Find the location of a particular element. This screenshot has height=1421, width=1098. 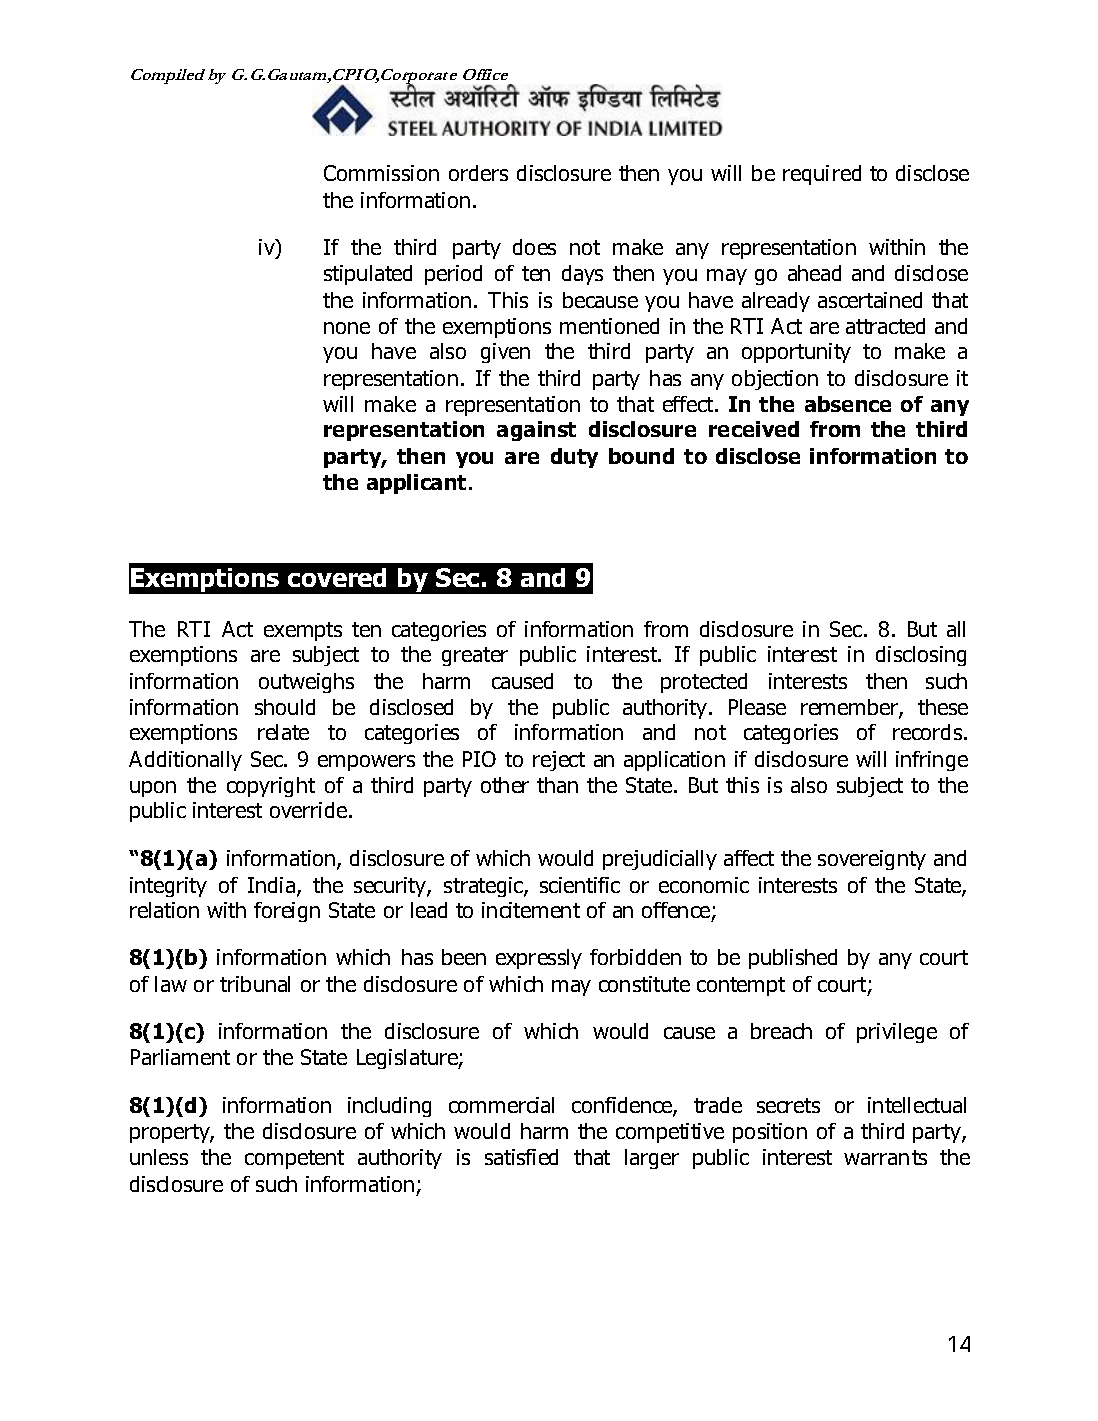

copyright is located at coordinates (271, 787).
